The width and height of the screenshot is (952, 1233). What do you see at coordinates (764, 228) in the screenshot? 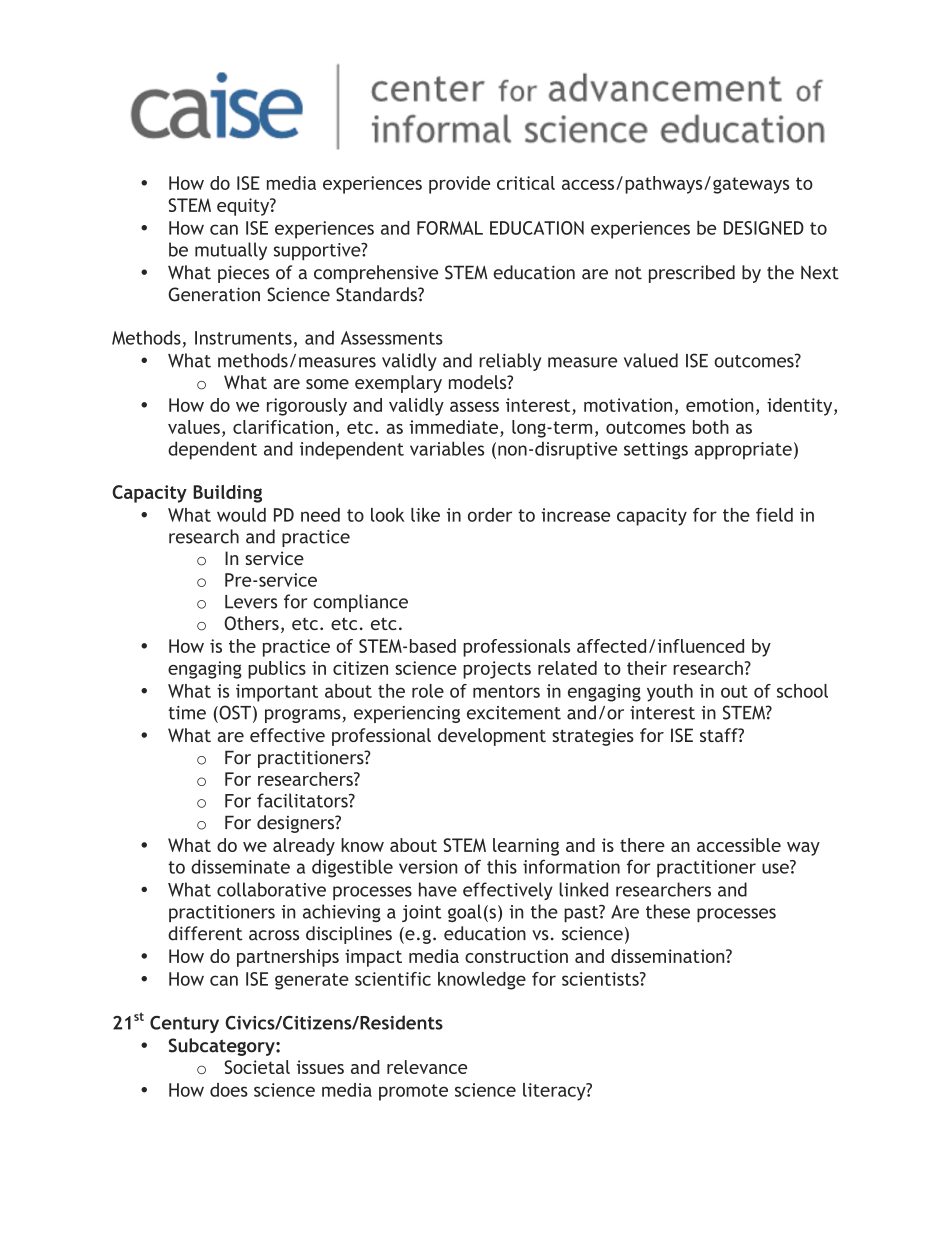
I see `DESIGNED` at bounding box center [764, 228].
